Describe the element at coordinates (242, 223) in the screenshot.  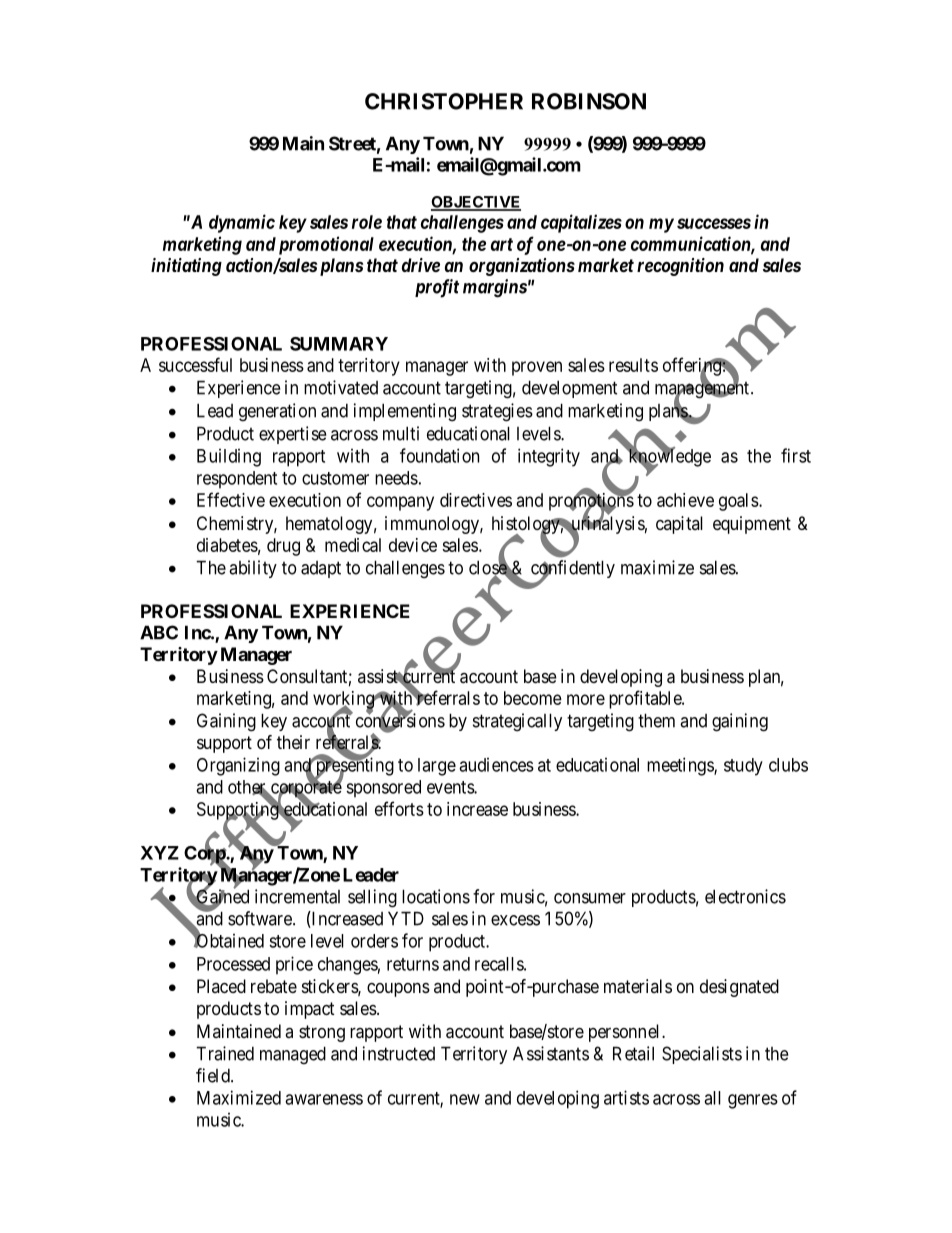
I see `dynamic` at that location.
